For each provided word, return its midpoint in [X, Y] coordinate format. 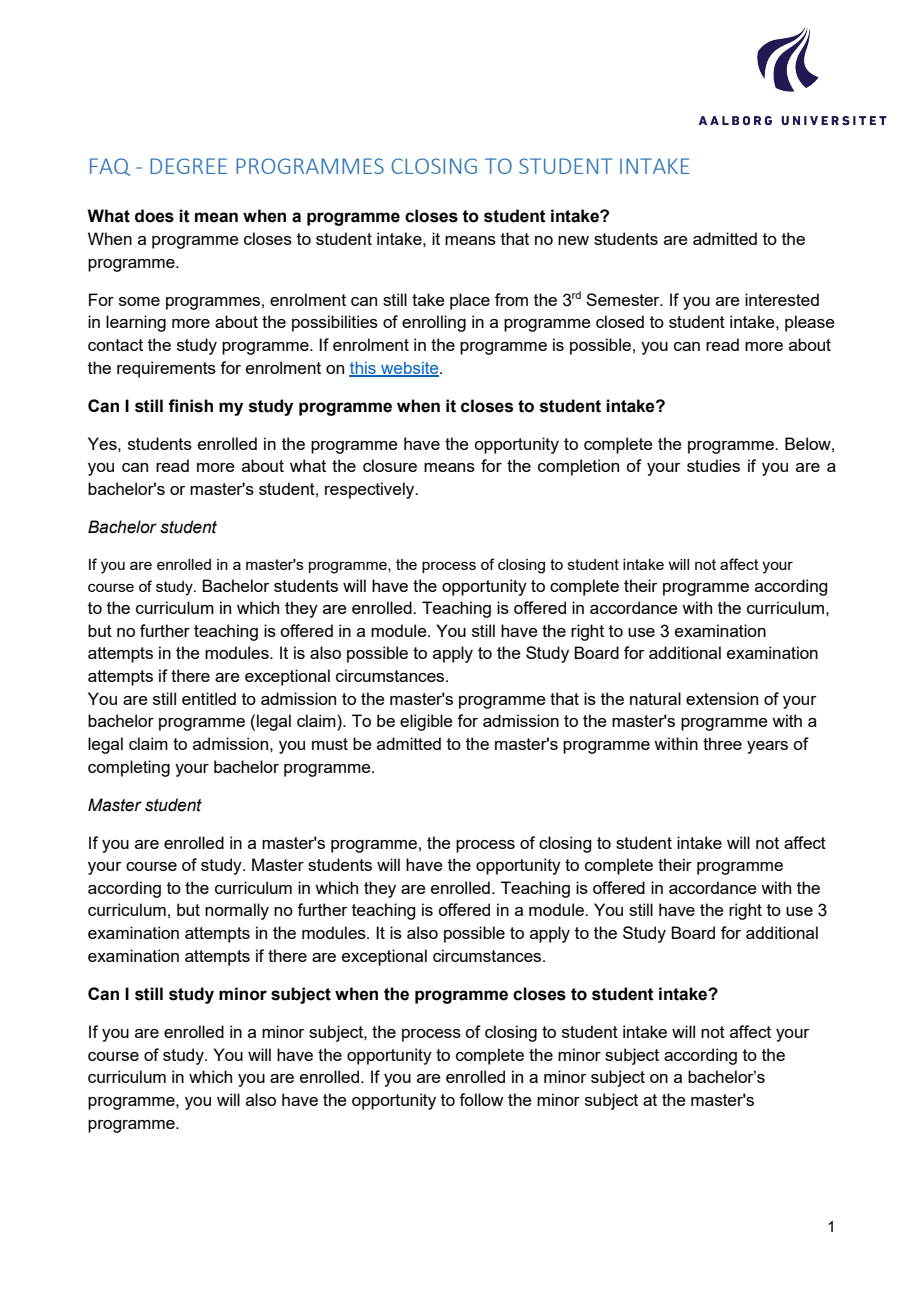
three [722, 743]
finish [190, 406]
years [767, 747]
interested [782, 299]
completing [129, 768]
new [573, 240]
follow [481, 1099]
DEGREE [188, 166]
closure [390, 465]
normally [237, 911]
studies [713, 465]
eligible [426, 722]
